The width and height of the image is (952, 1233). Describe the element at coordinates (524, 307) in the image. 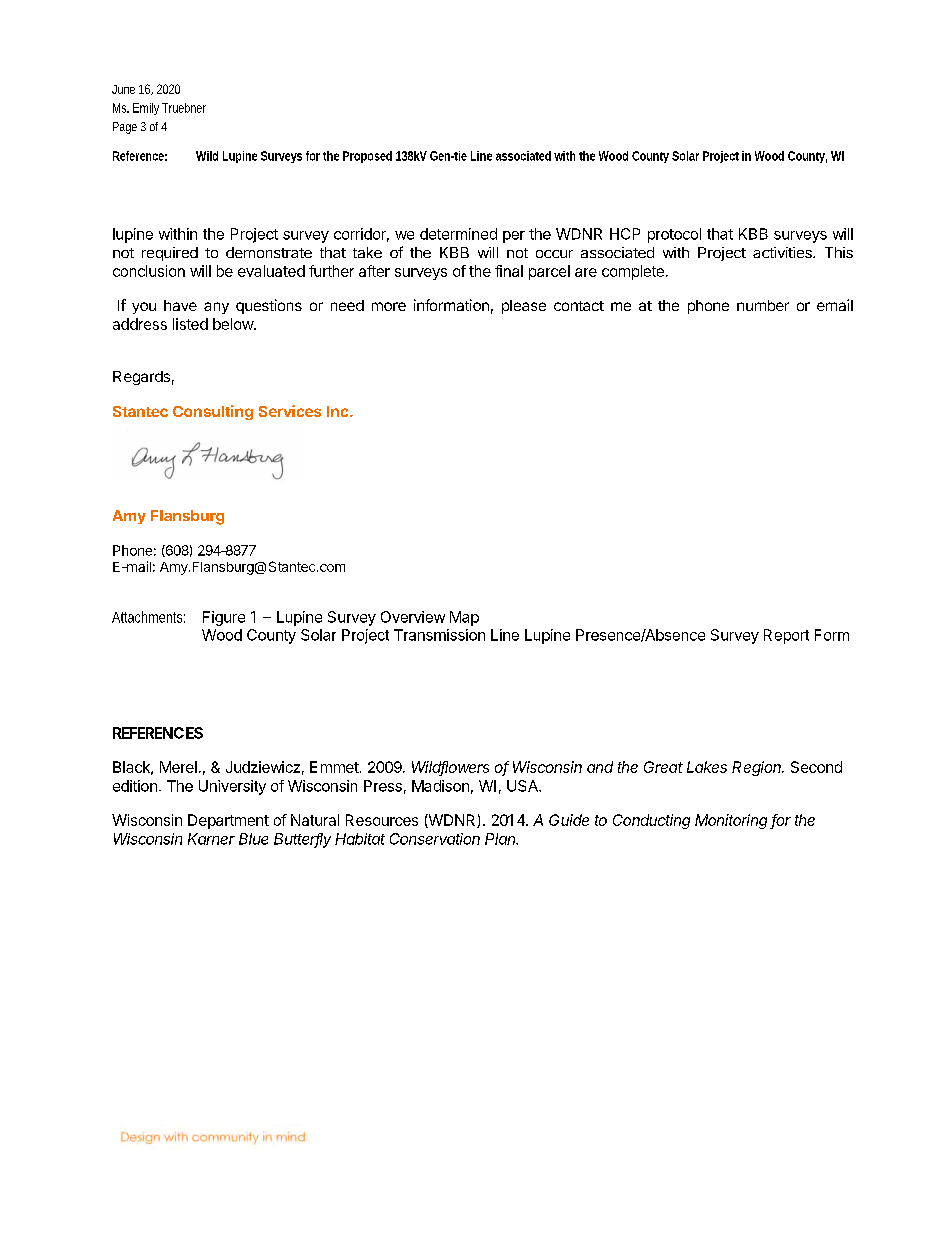

I see `please` at that location.
